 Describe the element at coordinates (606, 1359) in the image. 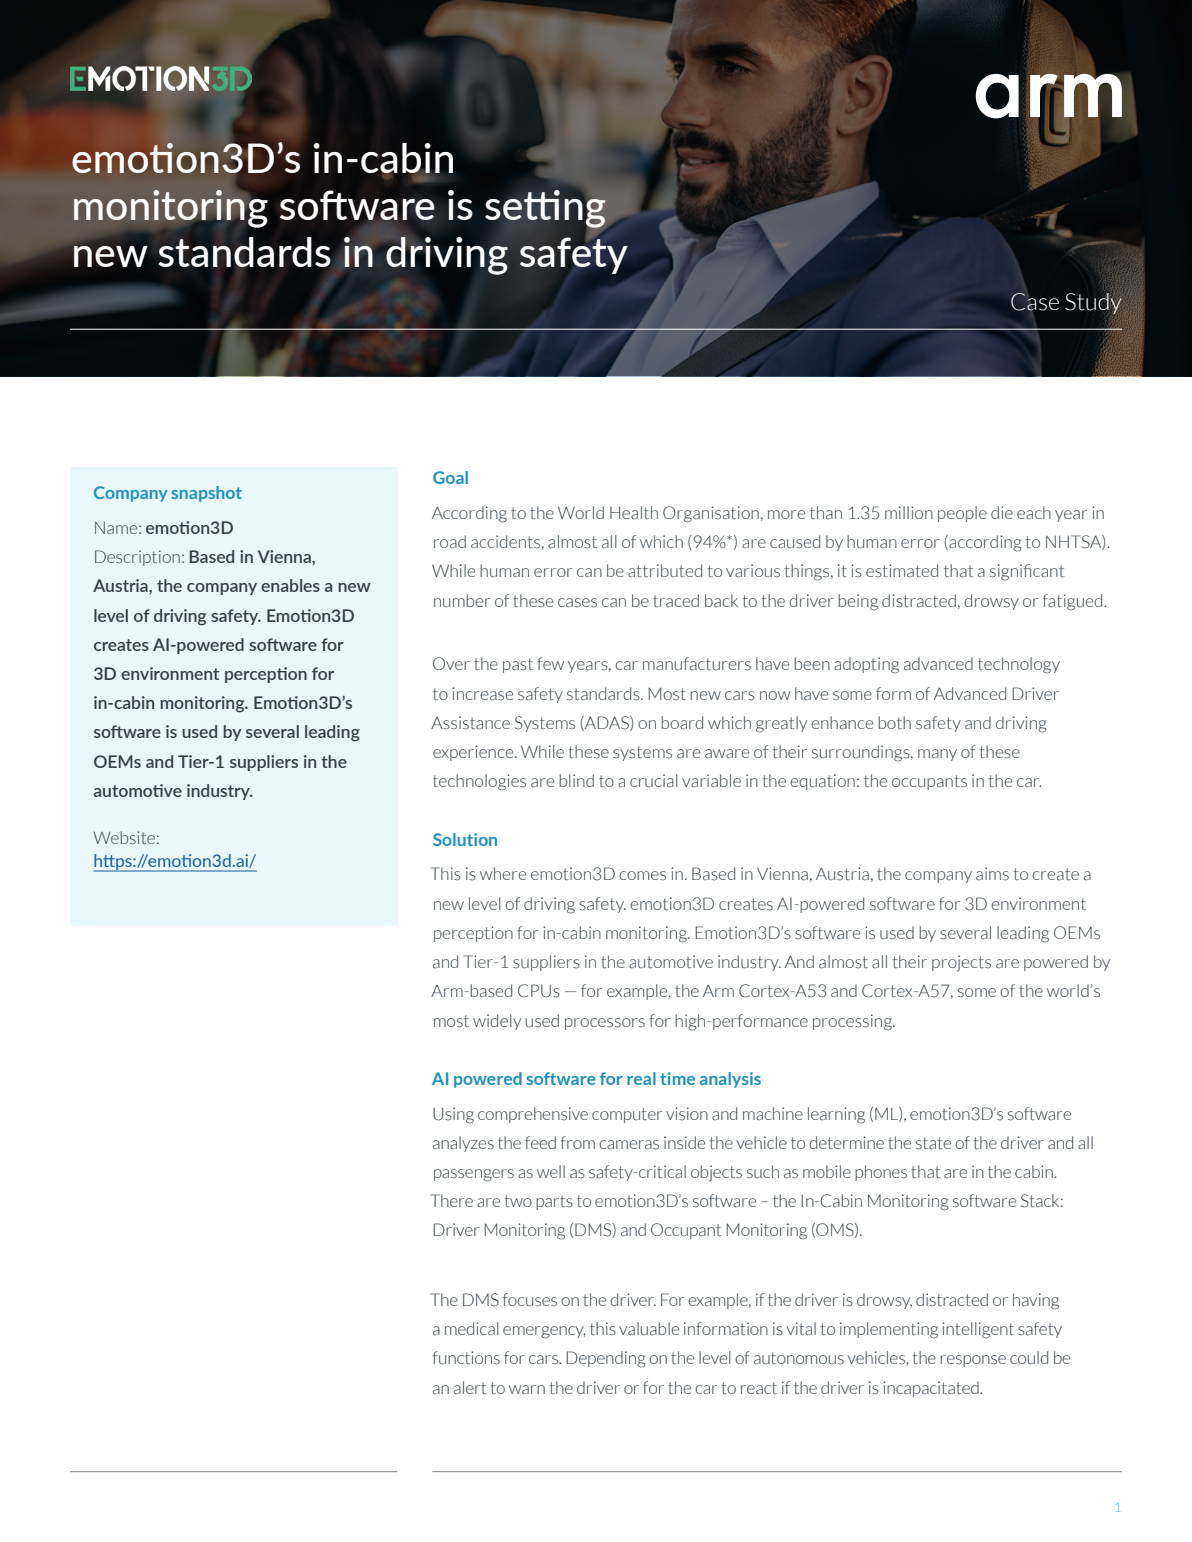

I see `Depending` at that location.
